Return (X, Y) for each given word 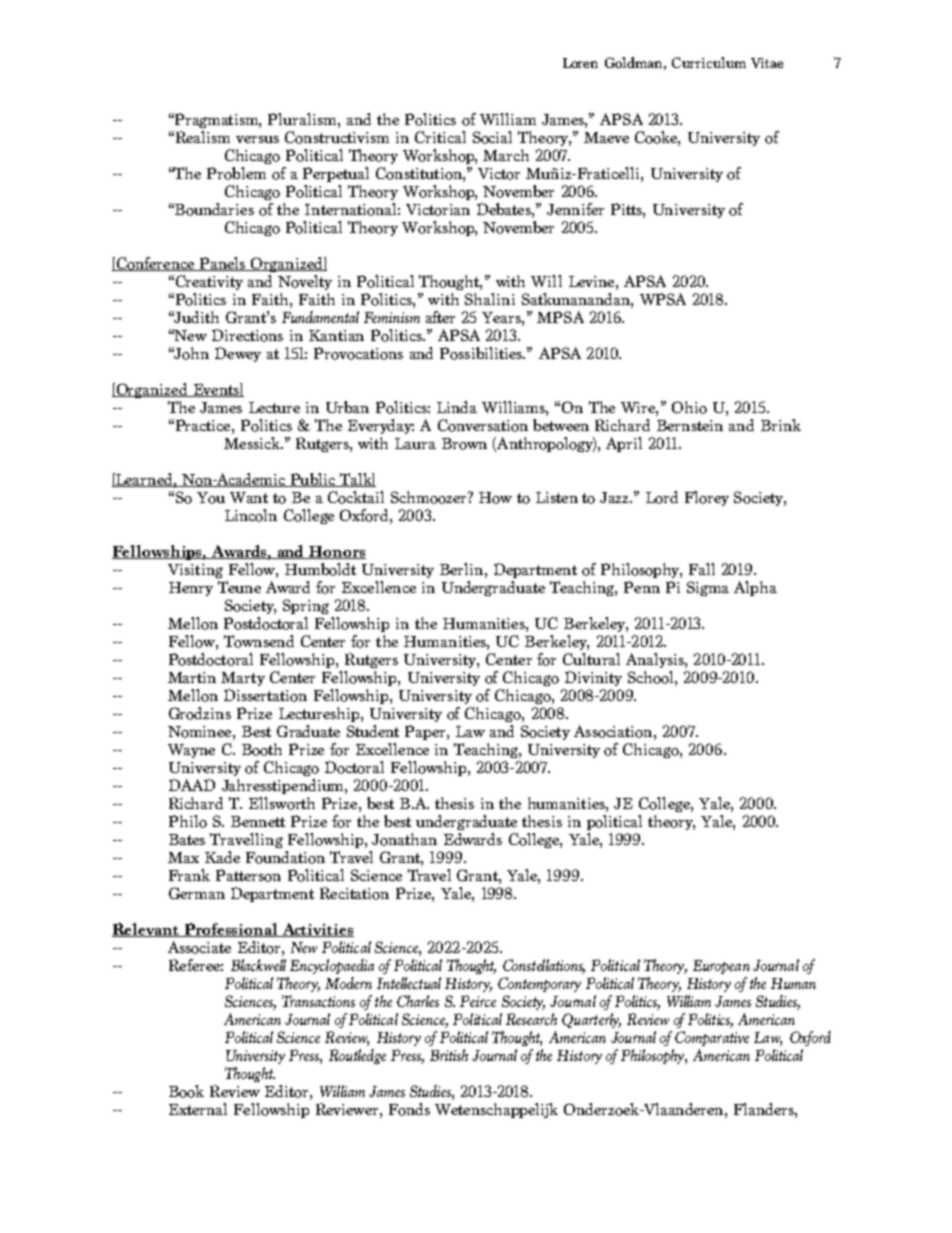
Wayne (191, 751)
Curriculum (709, 62)
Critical (440, 137)
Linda (457, 407)
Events (216, 390)
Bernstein (690, 425)
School (652, 677)
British (449, 1055)
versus (257, 139)
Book (186, 1091)
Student (373, 731)
